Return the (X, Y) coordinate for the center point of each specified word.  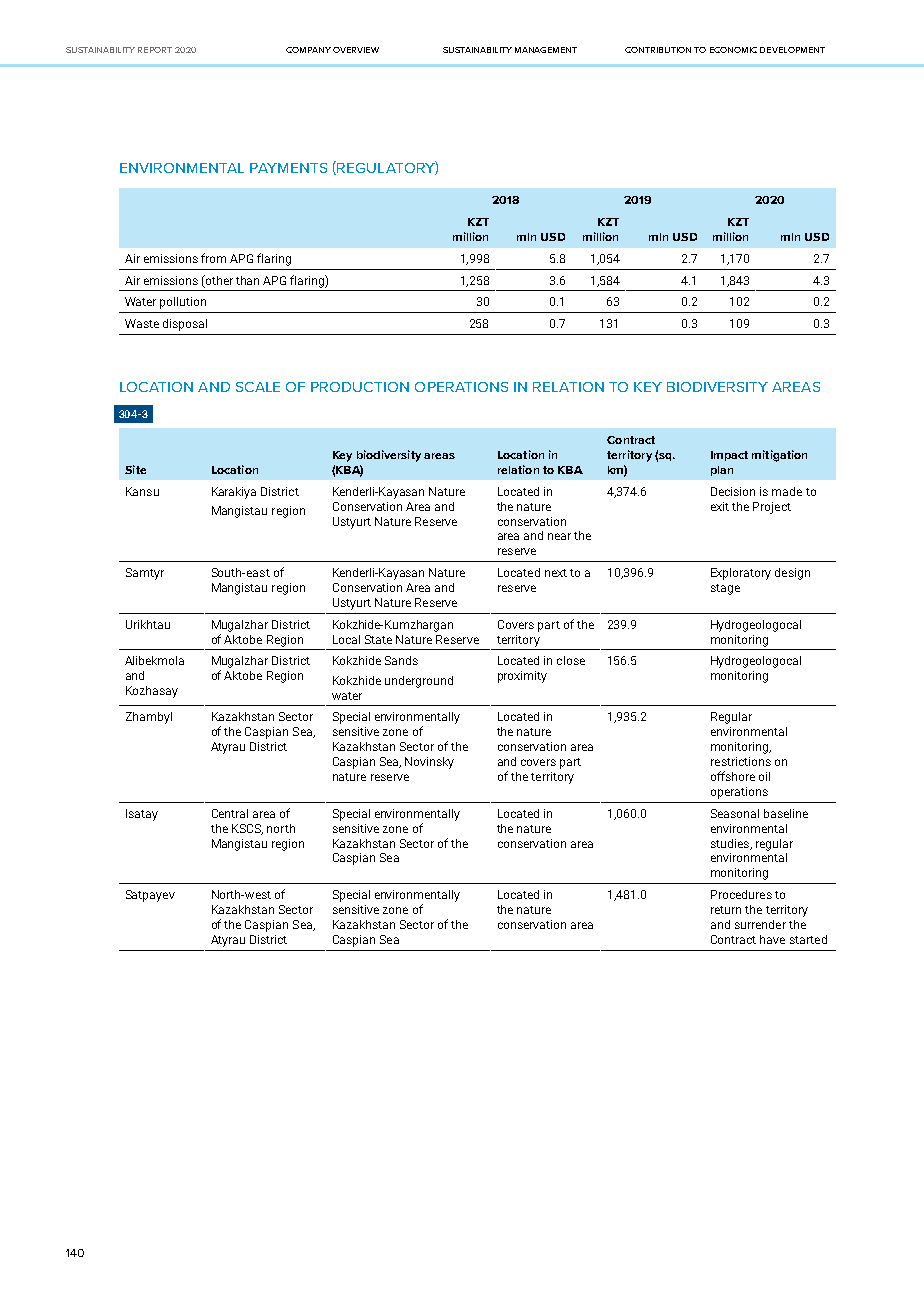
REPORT (155, 50)
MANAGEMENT (546, 50)
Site (135, 469)
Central (230, 813)
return (726, 910)
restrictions (741, 761)
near (559, 536)
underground (419, 682)
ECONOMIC (733, 50)
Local (346, 639)
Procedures (741, 894)
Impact (729, 456)
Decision (733, 491)
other (218, 281)
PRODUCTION (360, 387)
